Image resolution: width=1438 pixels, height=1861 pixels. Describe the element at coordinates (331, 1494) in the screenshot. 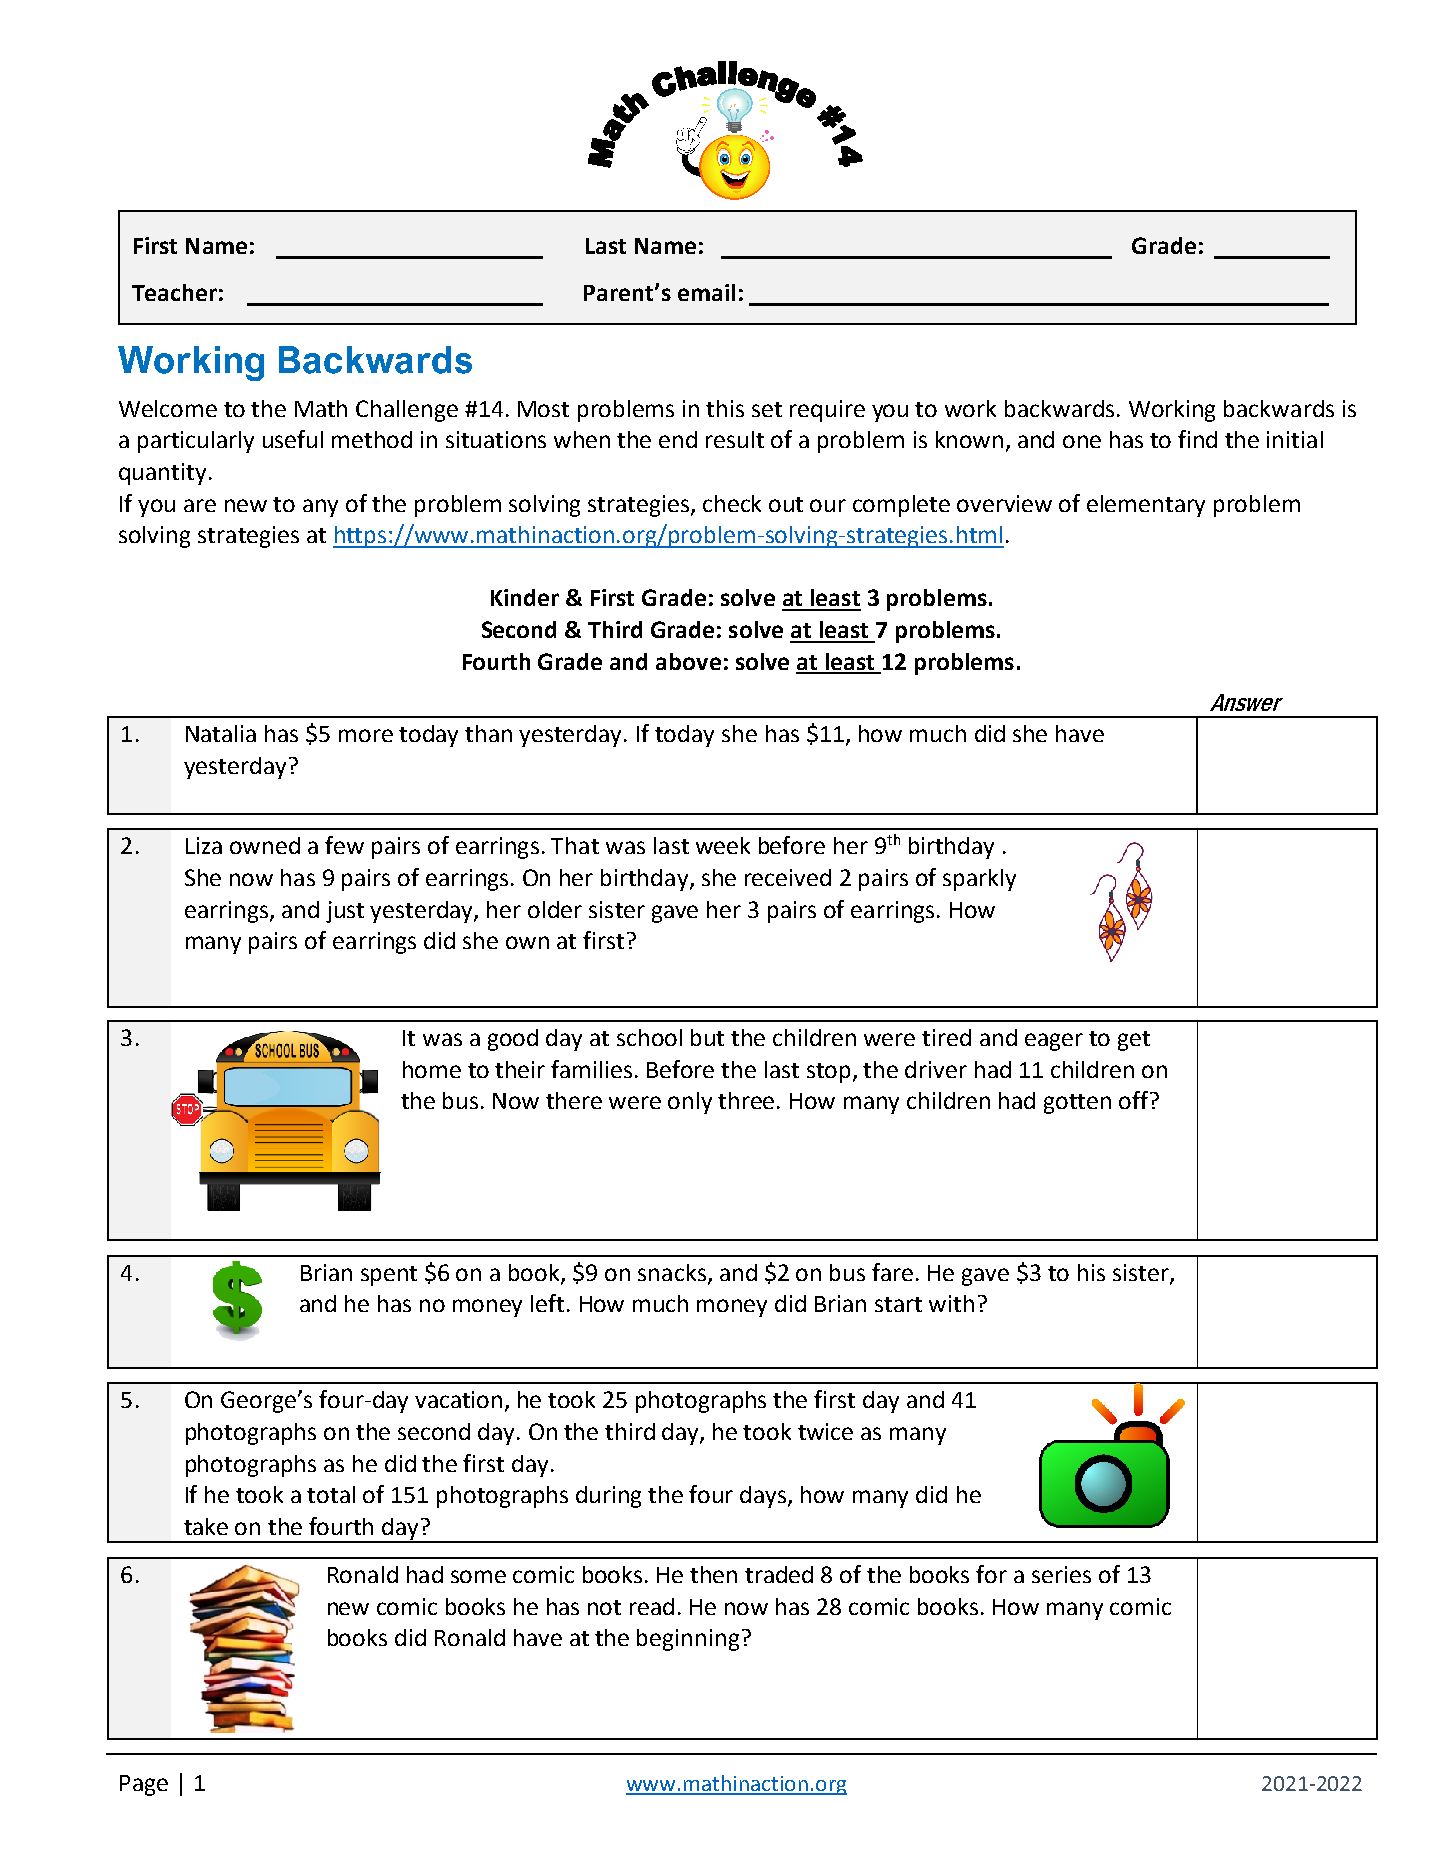

I see `total` at that location.
